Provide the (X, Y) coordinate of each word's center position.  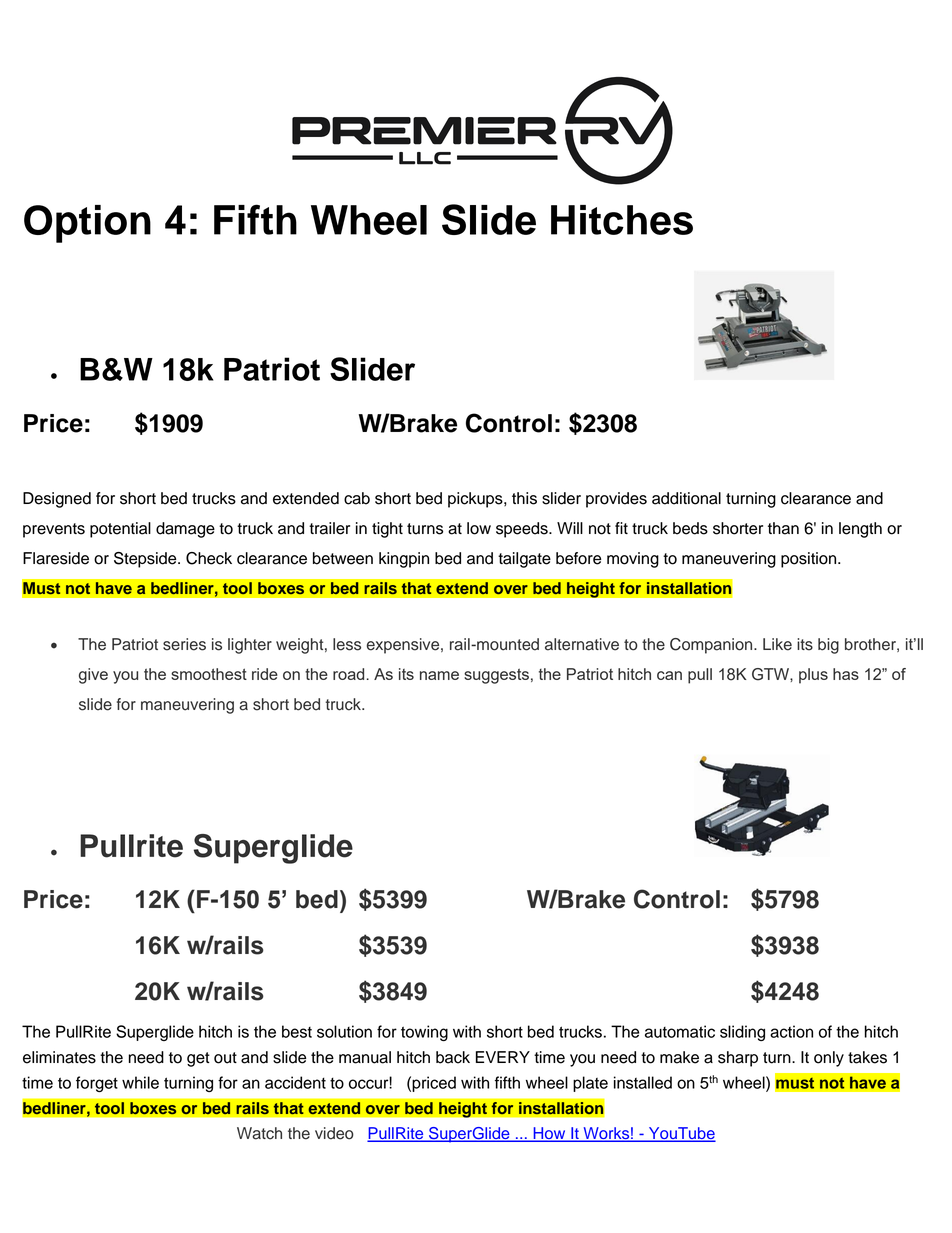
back (453, 1057)
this (524, 498)
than (783, 528)
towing (424, 1033)
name (439, 675)
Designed (57, 500)
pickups (476, 500)
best (297, 1031)
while (140, 1082)
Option (87, 224)
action (791, 1031)
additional (686, 498)
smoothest (209, 674)
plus (813, 676)
